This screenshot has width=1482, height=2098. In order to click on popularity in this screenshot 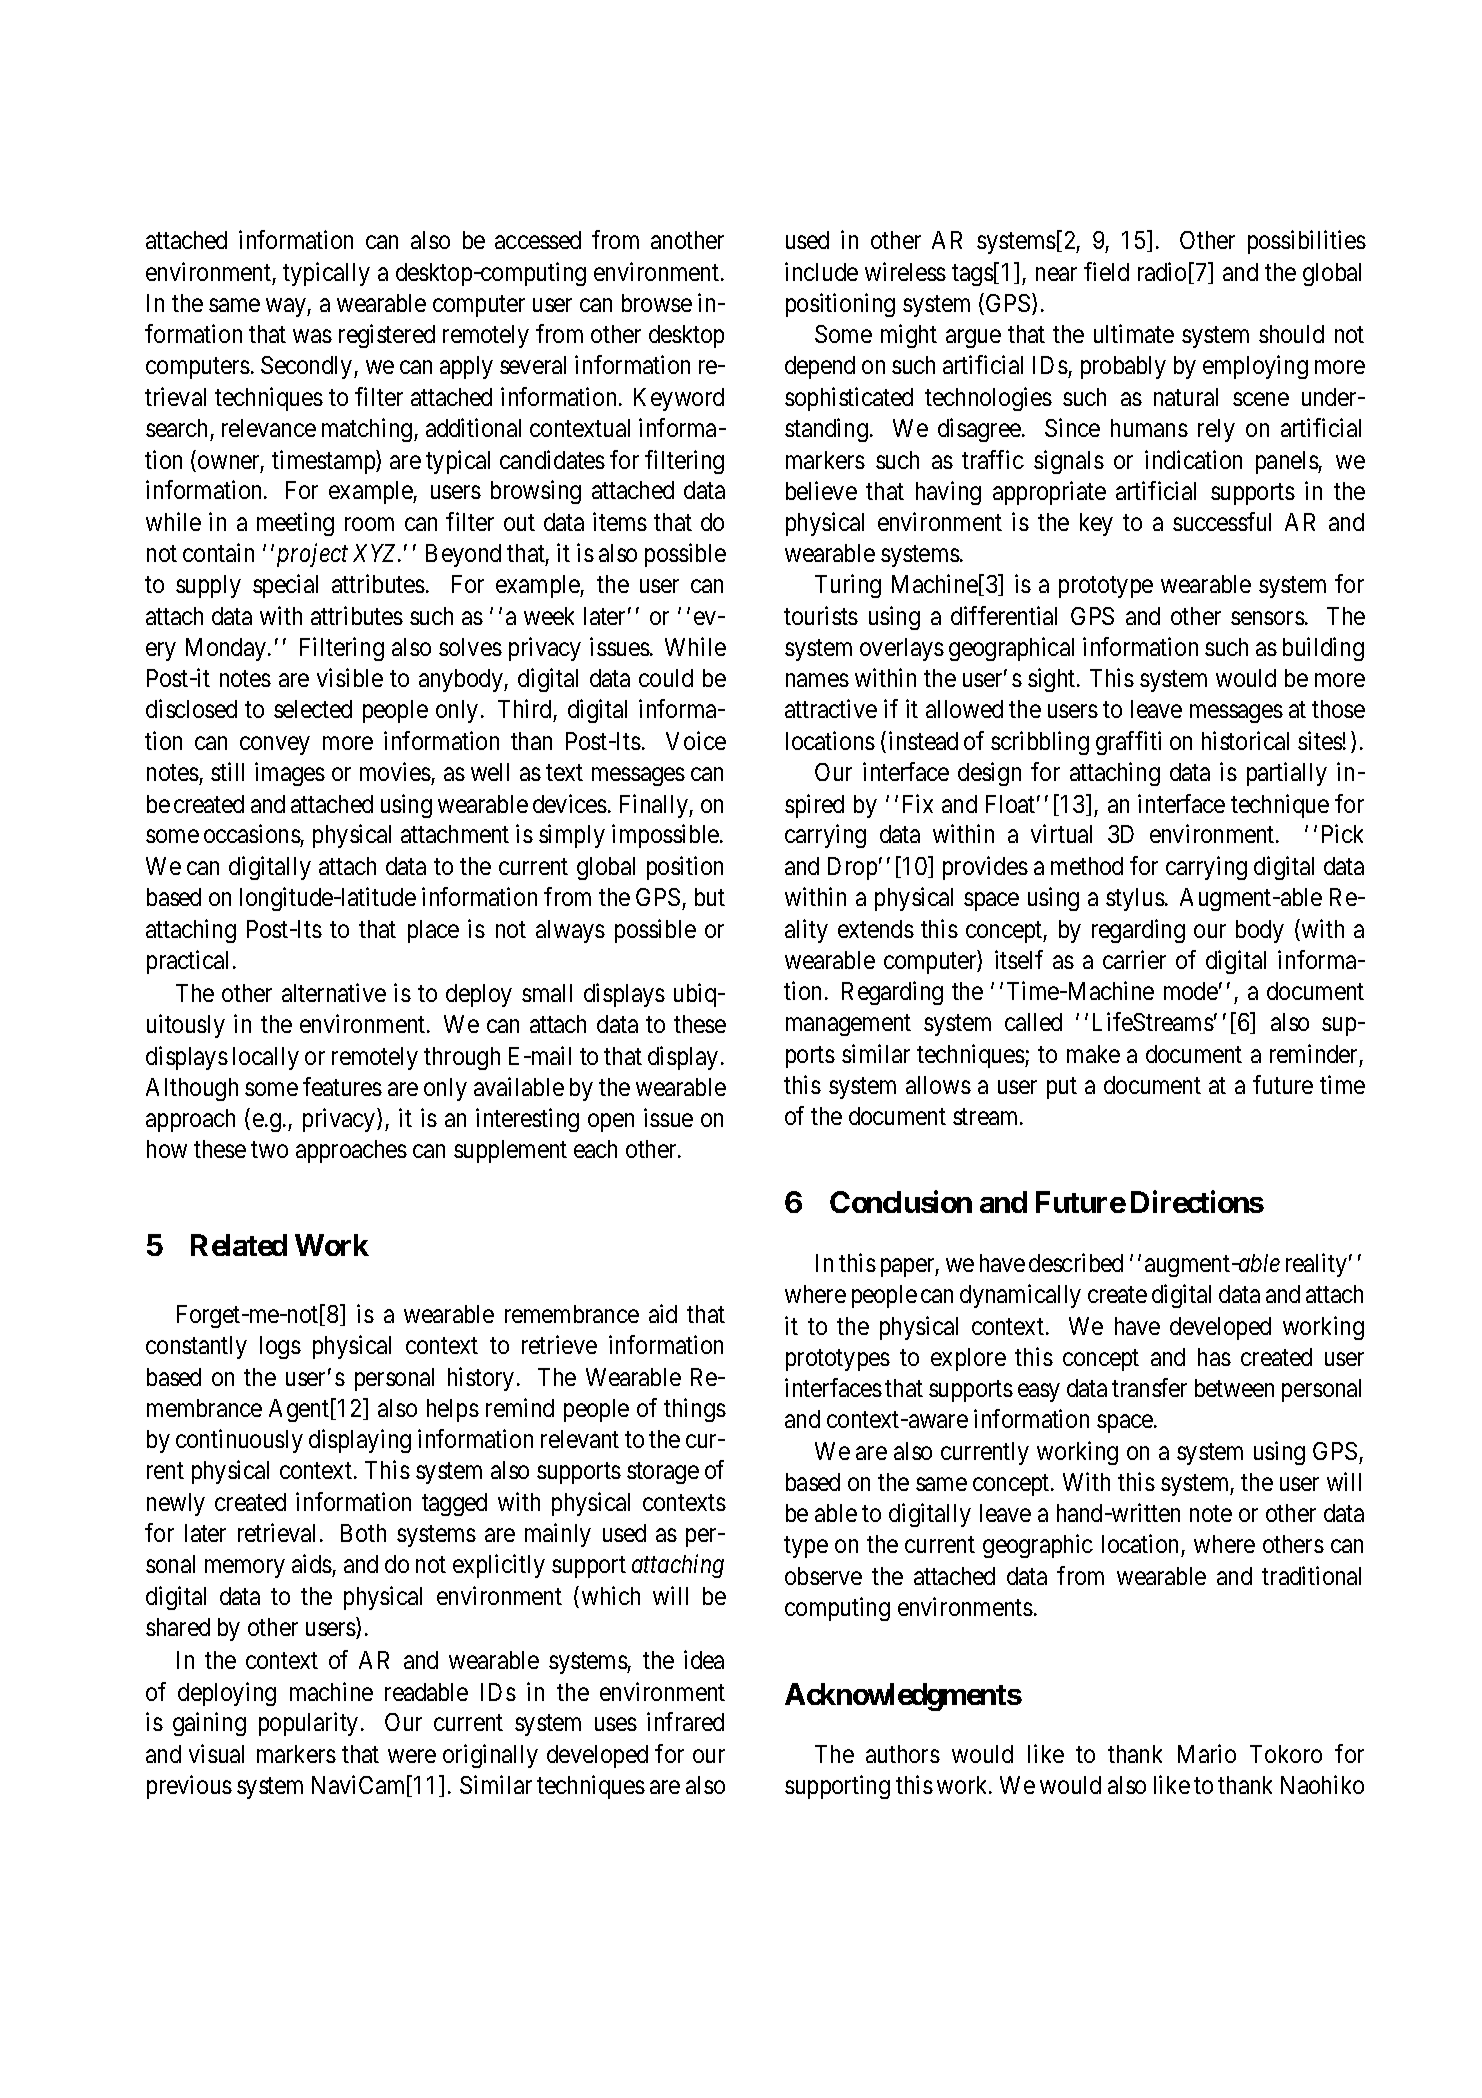, I will do `click(308, 1724)`.
